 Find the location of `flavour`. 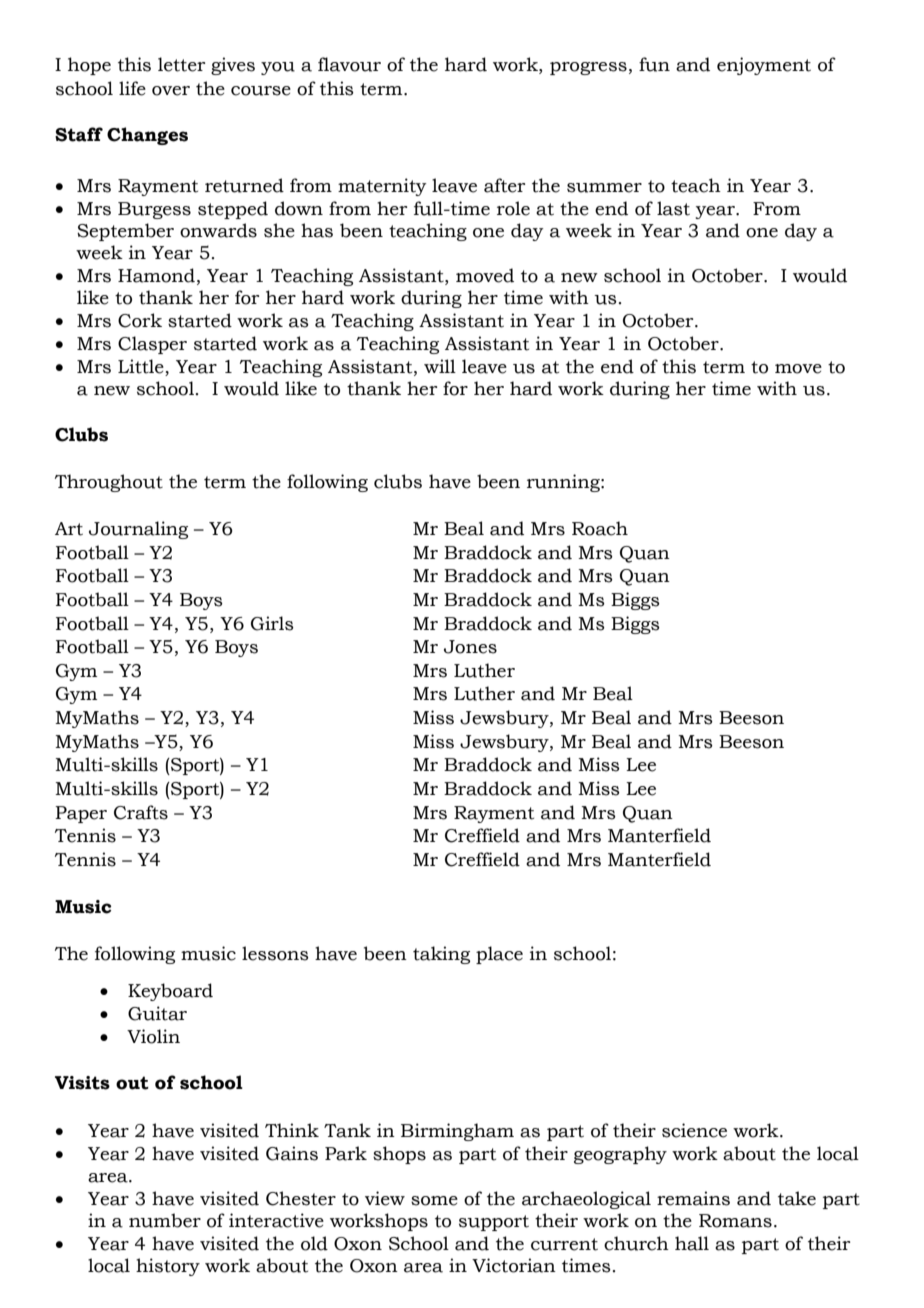

flavour is located at coordinates (349, 64).
